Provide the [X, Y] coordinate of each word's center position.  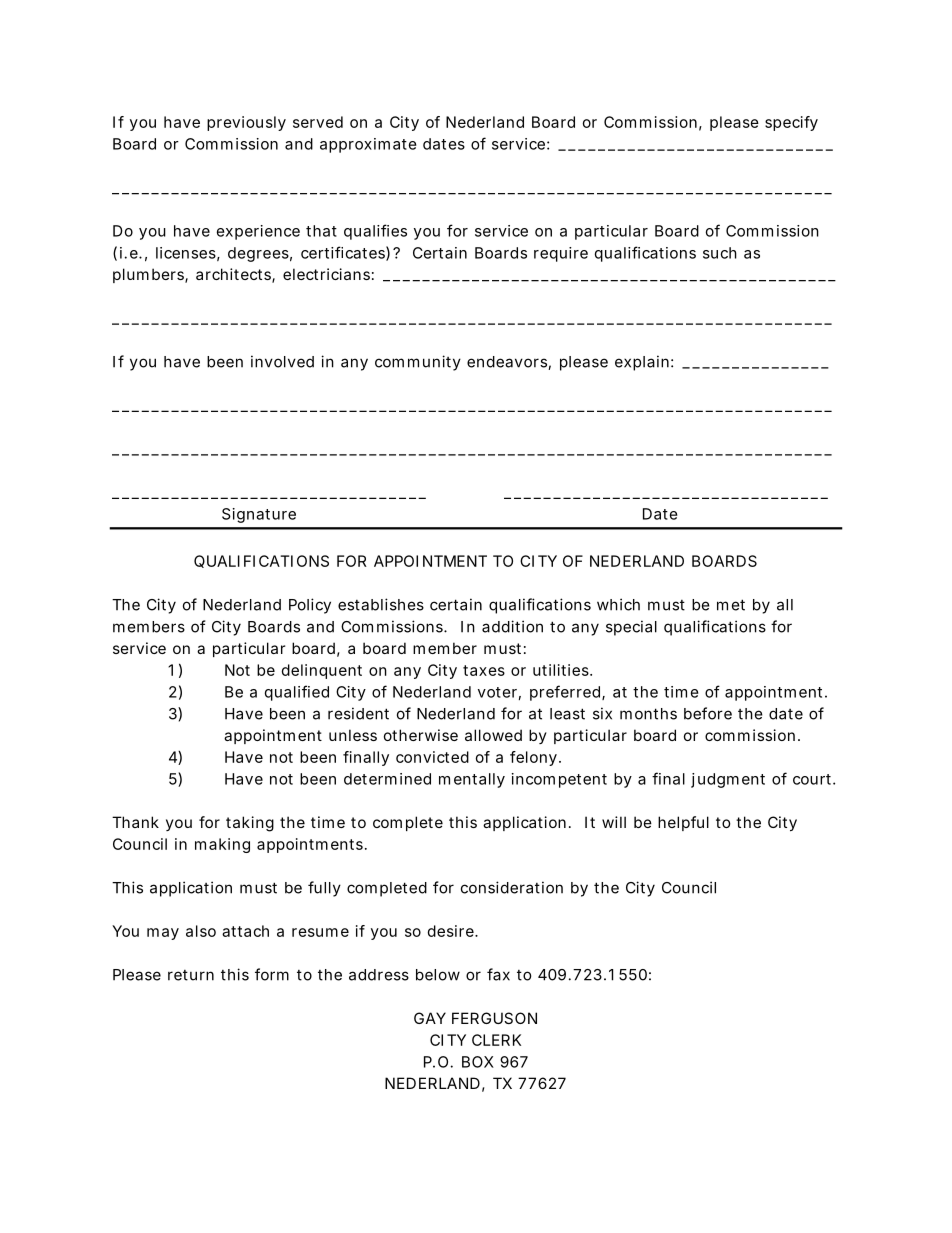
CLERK [496, 1040]
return [191, 975]
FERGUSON [494, 1018]
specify [791, 123]
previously [246, 123]
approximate [368, 145]
